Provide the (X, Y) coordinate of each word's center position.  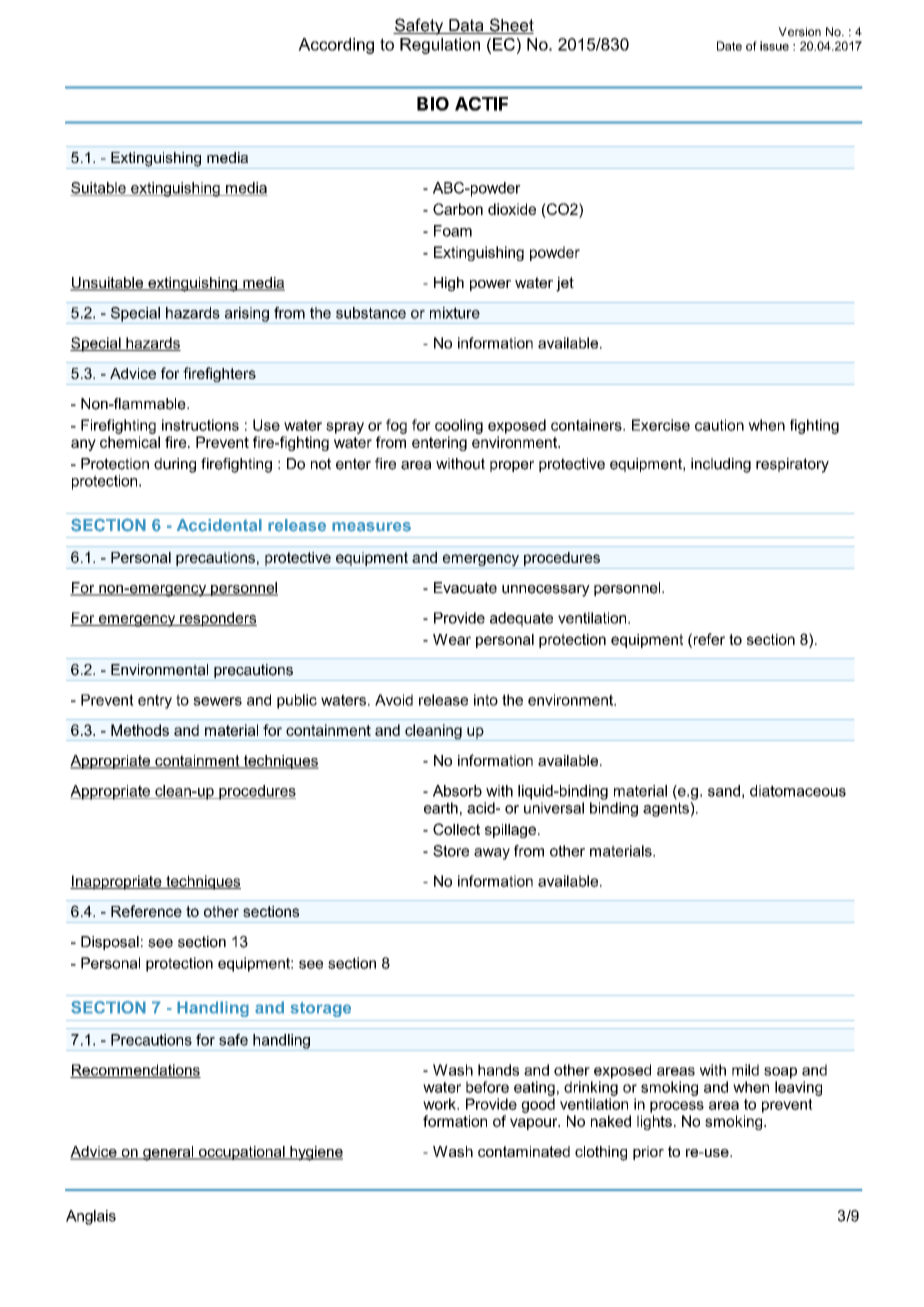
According (336, 46)
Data (466, 26)
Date (729, 46)
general (168, 1153)
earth (441, 808)
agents (667, 809)
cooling (459, 426)
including (721, 465)
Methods (140, 730)
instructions (200, 425)
